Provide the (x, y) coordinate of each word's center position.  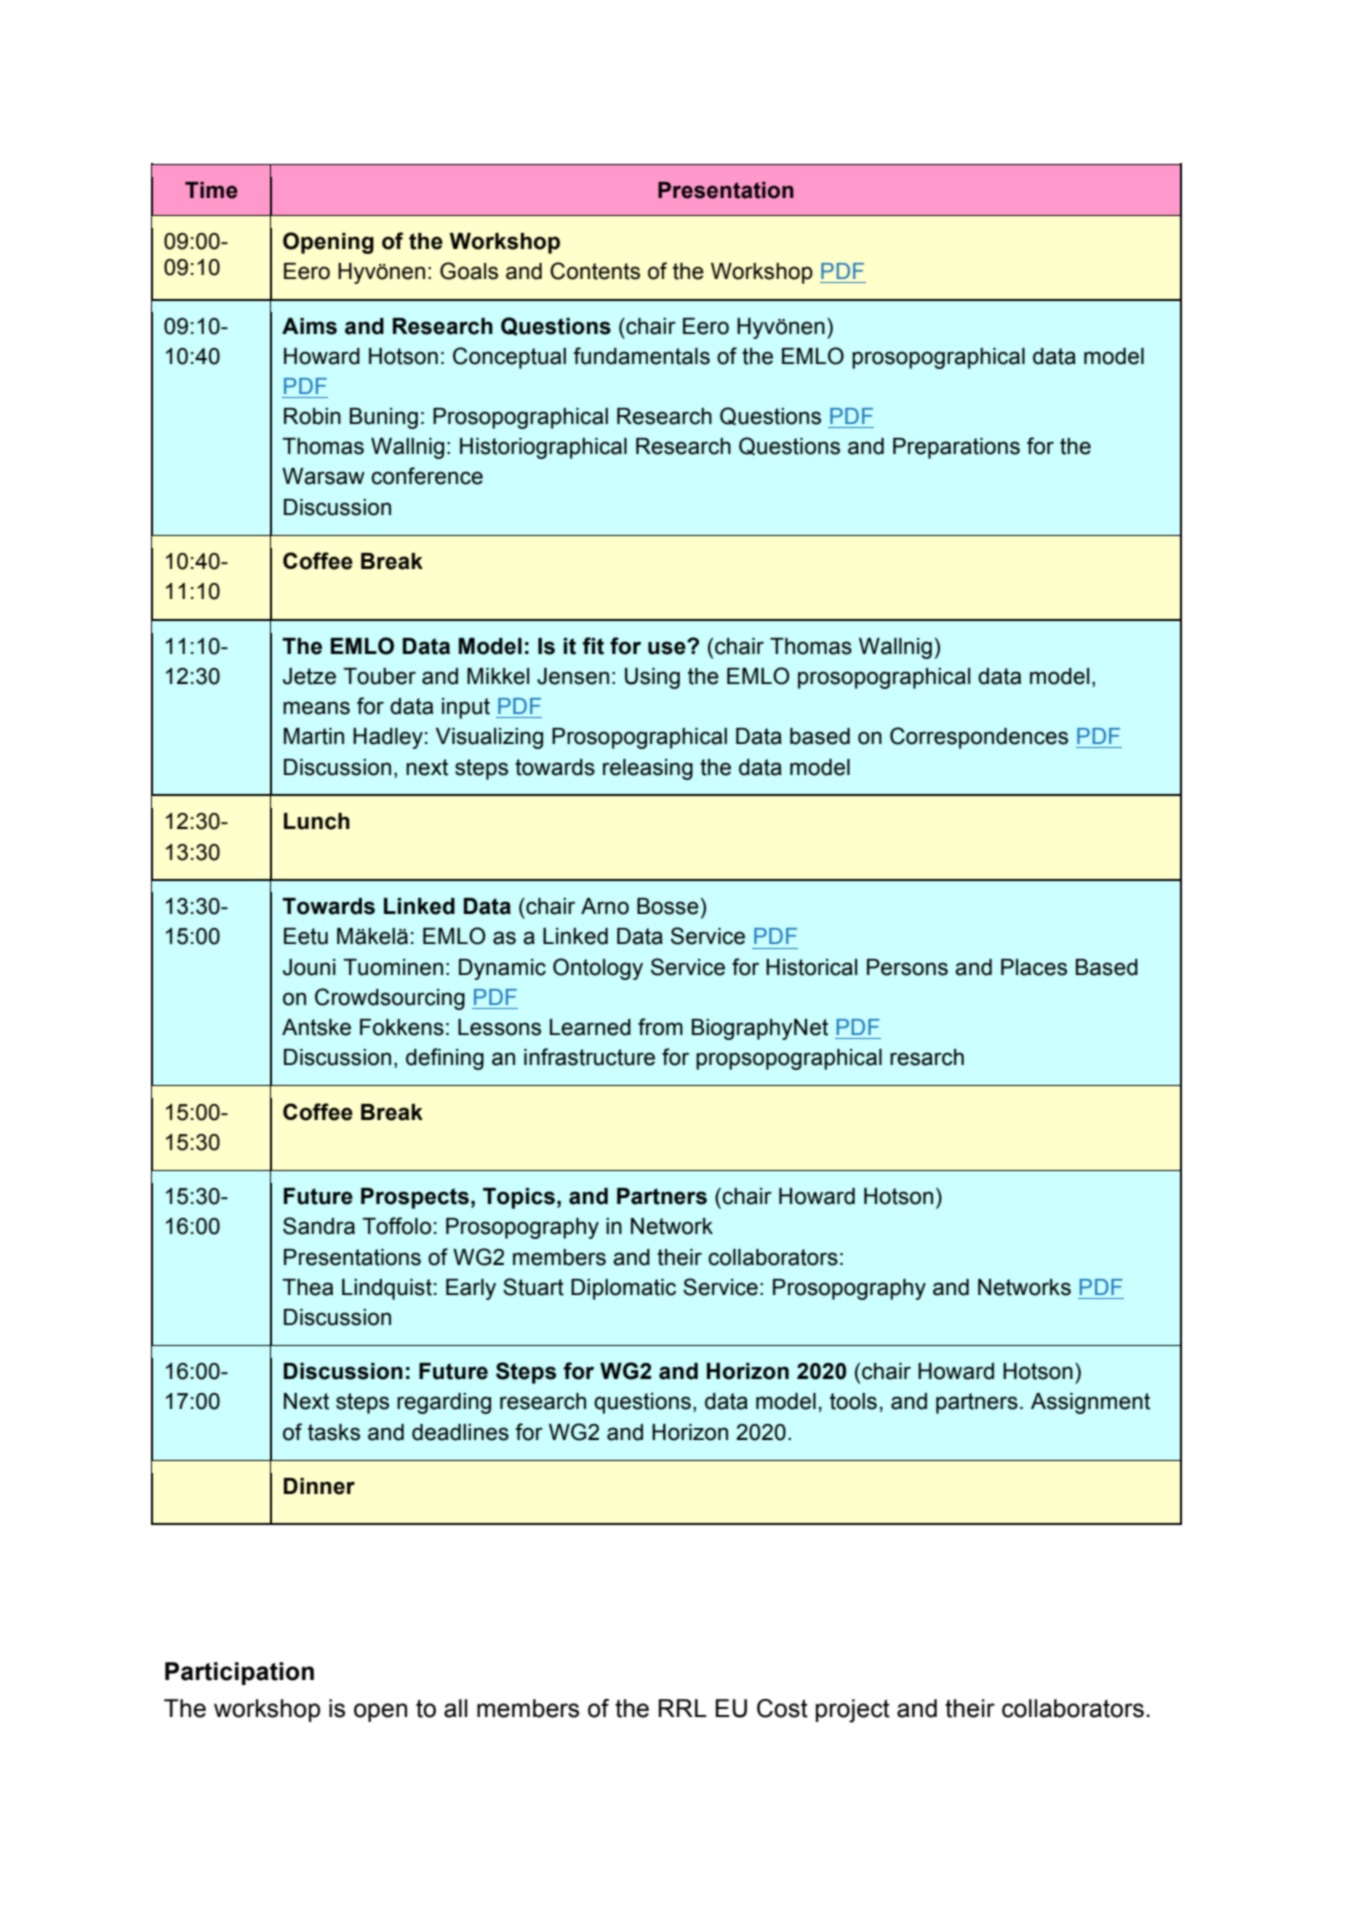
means (316, 708)
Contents (595, 271)
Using (652, 678)
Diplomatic (623, 1289)
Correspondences (979, 738)
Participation (239, 1673)
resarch (927, 1057)
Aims (309, 326)
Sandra (319, 1226)
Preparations (956, 448)
